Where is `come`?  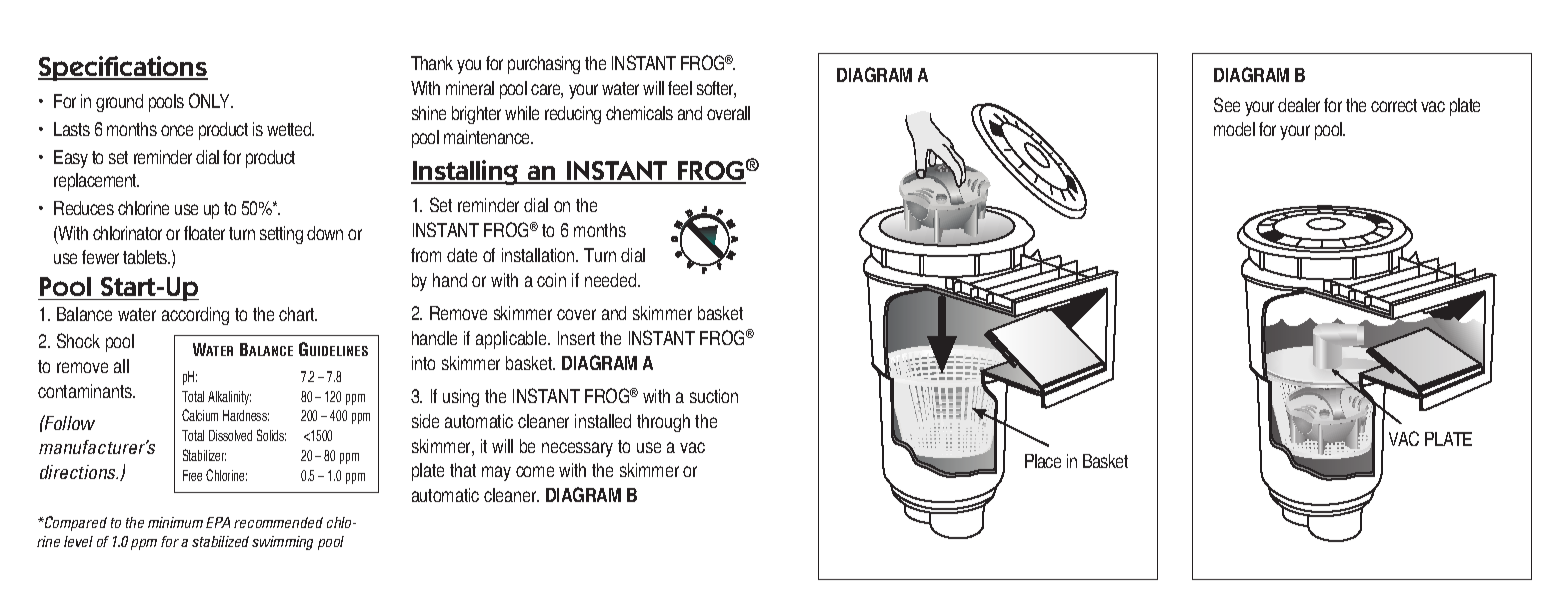
come is located at coordinates (535, 471).
